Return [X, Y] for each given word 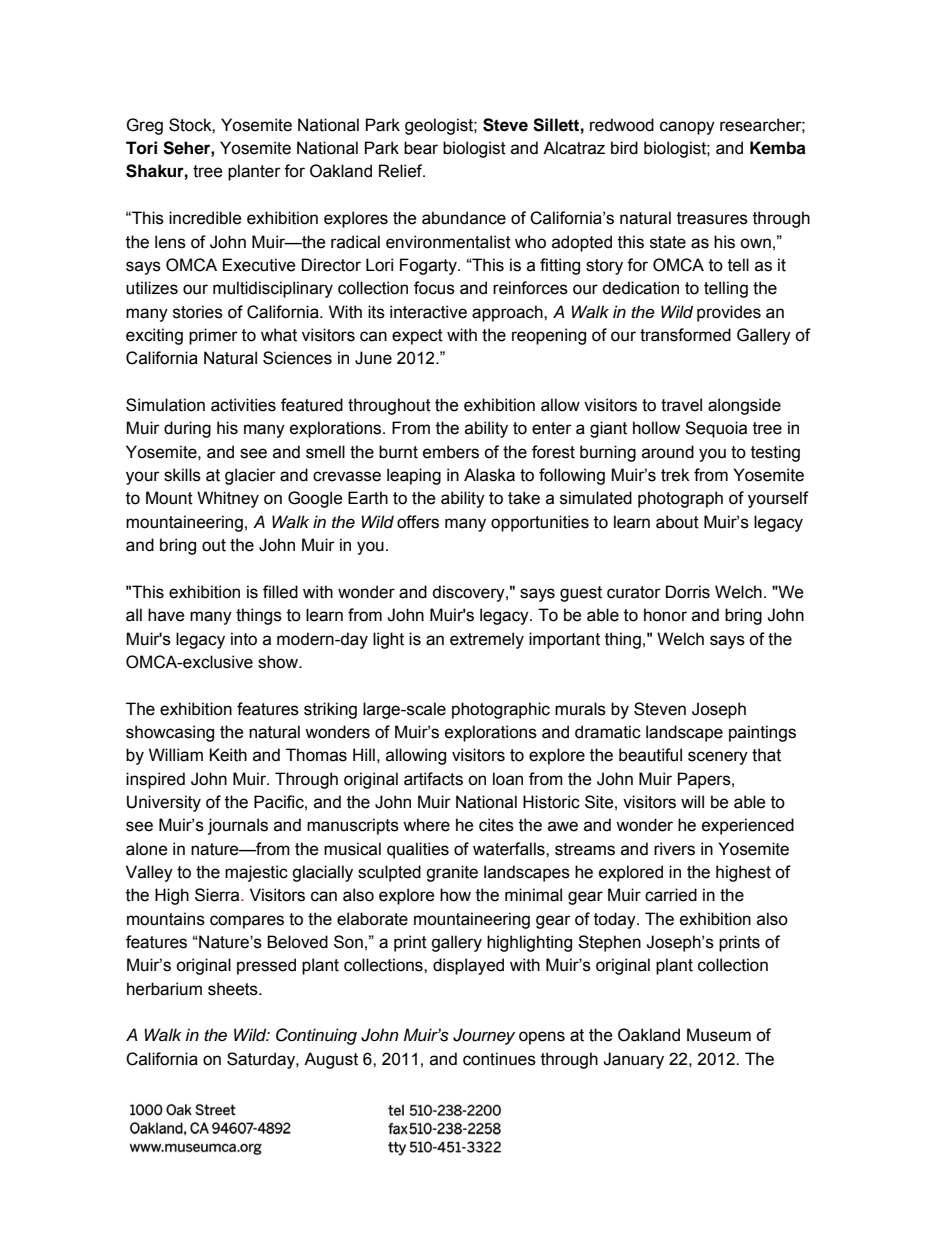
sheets [234, 989]
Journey [484, 1036]
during [187, 429]
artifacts [433, 779]
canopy [687, 128]
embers [451, 452]
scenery [718, 758]
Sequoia [716, 429]
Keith [228, 755]
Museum [719, 1035]
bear [421, 148]
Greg [144, 126]
